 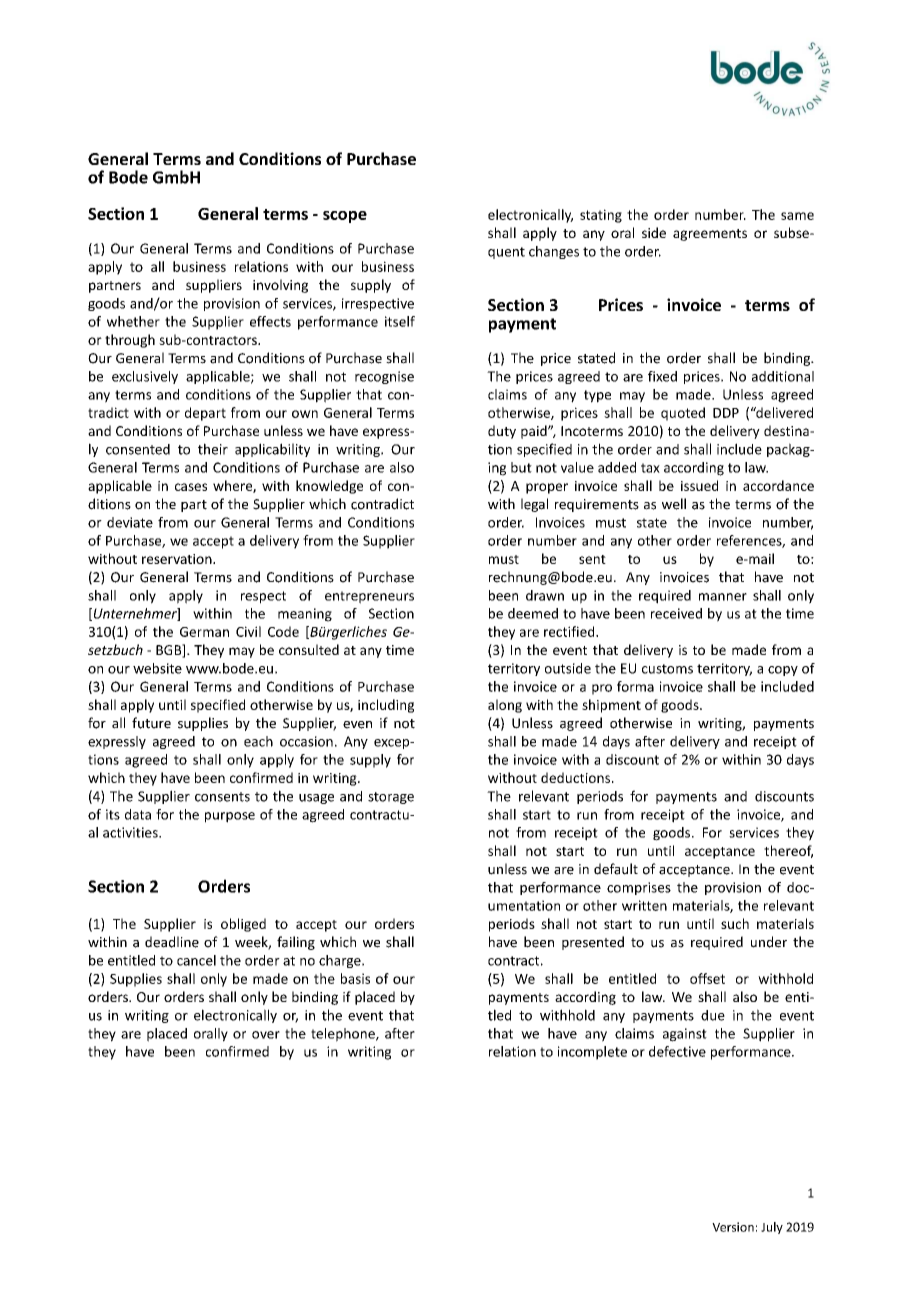 What do you see at coordinates (280, 286) in the screenshot?
I see `involving` at bounding box center [280, 286].
